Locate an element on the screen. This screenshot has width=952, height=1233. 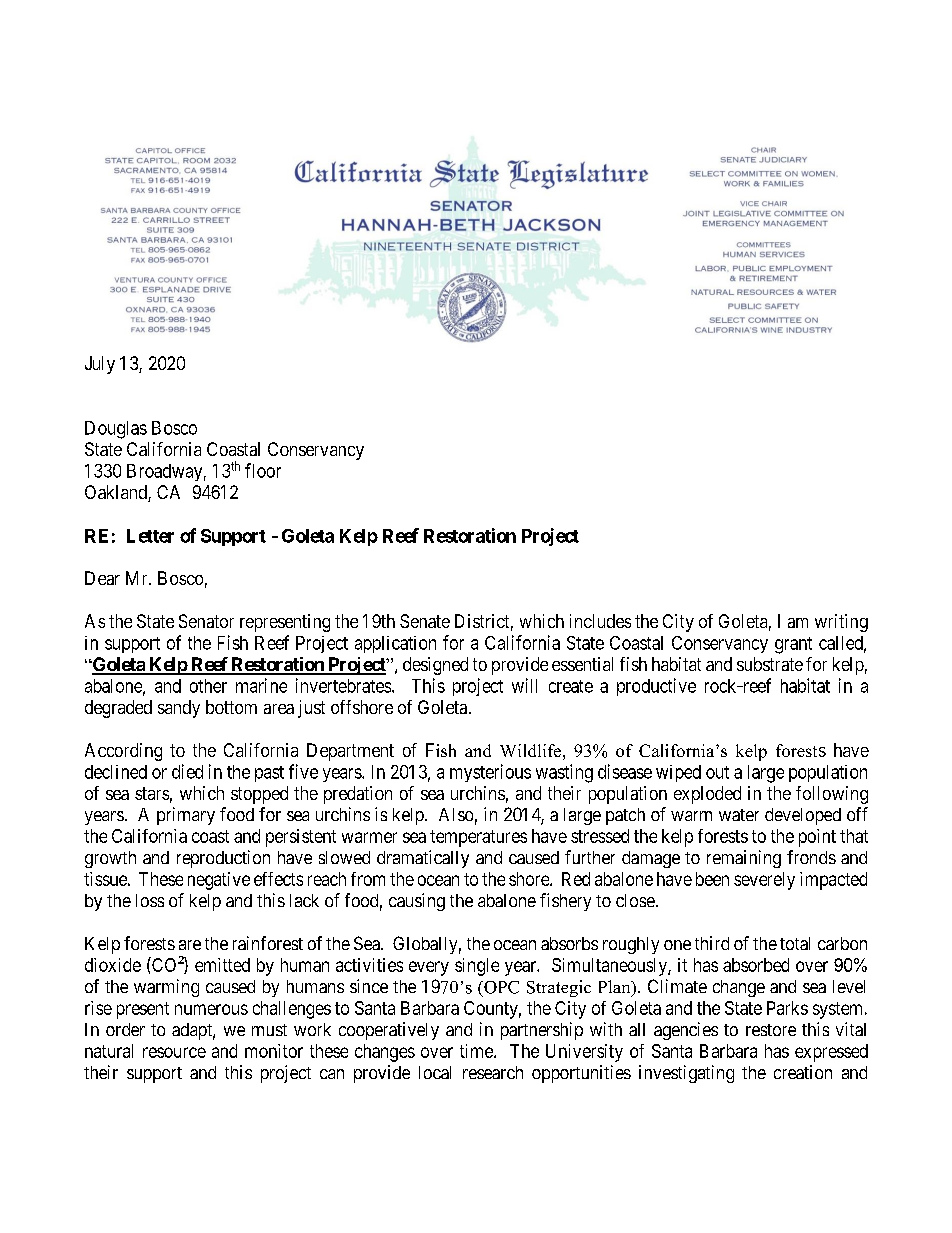
will is located at coordinates (524, 685).
